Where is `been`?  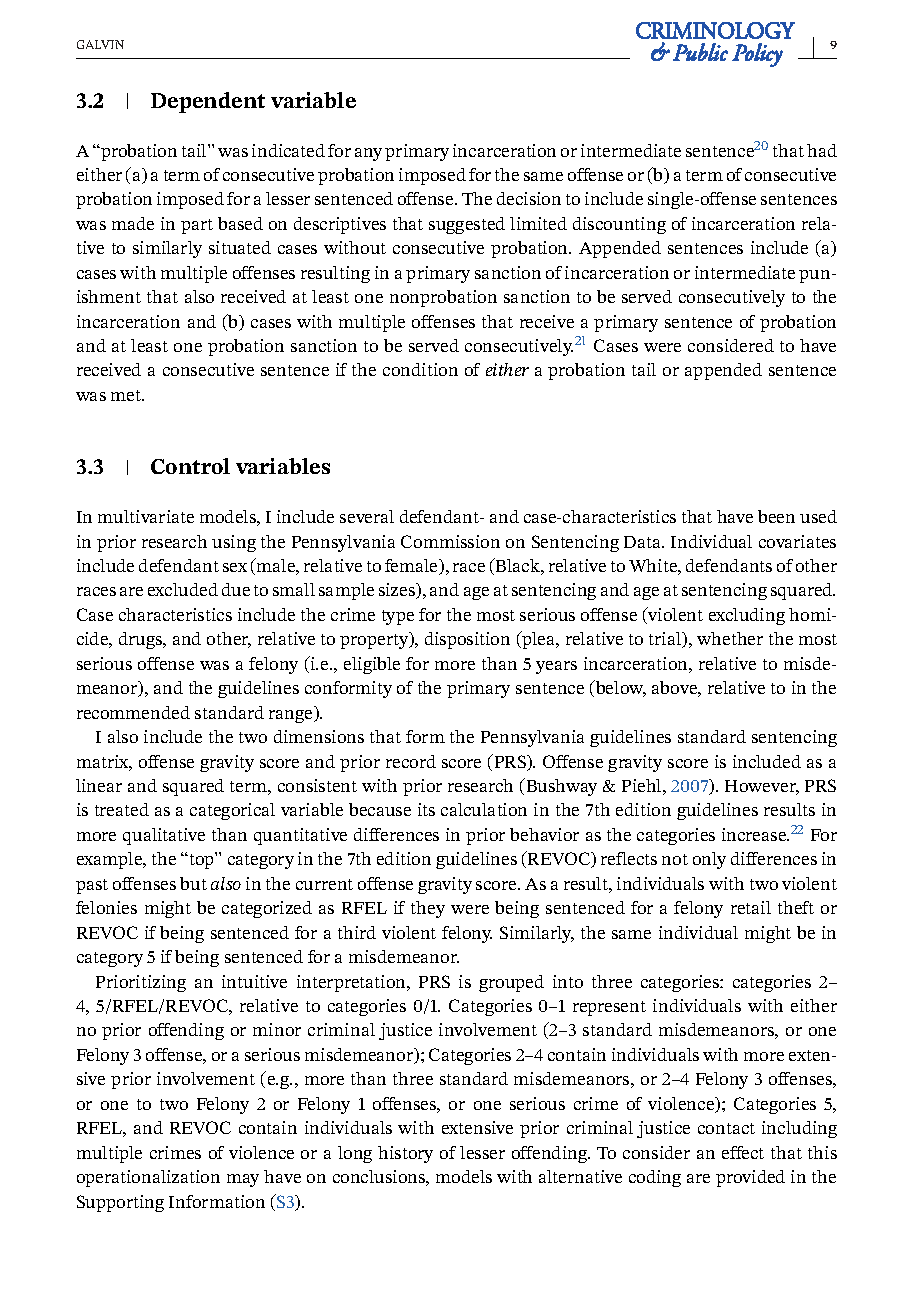
been is located at coordinates (776, 516).
